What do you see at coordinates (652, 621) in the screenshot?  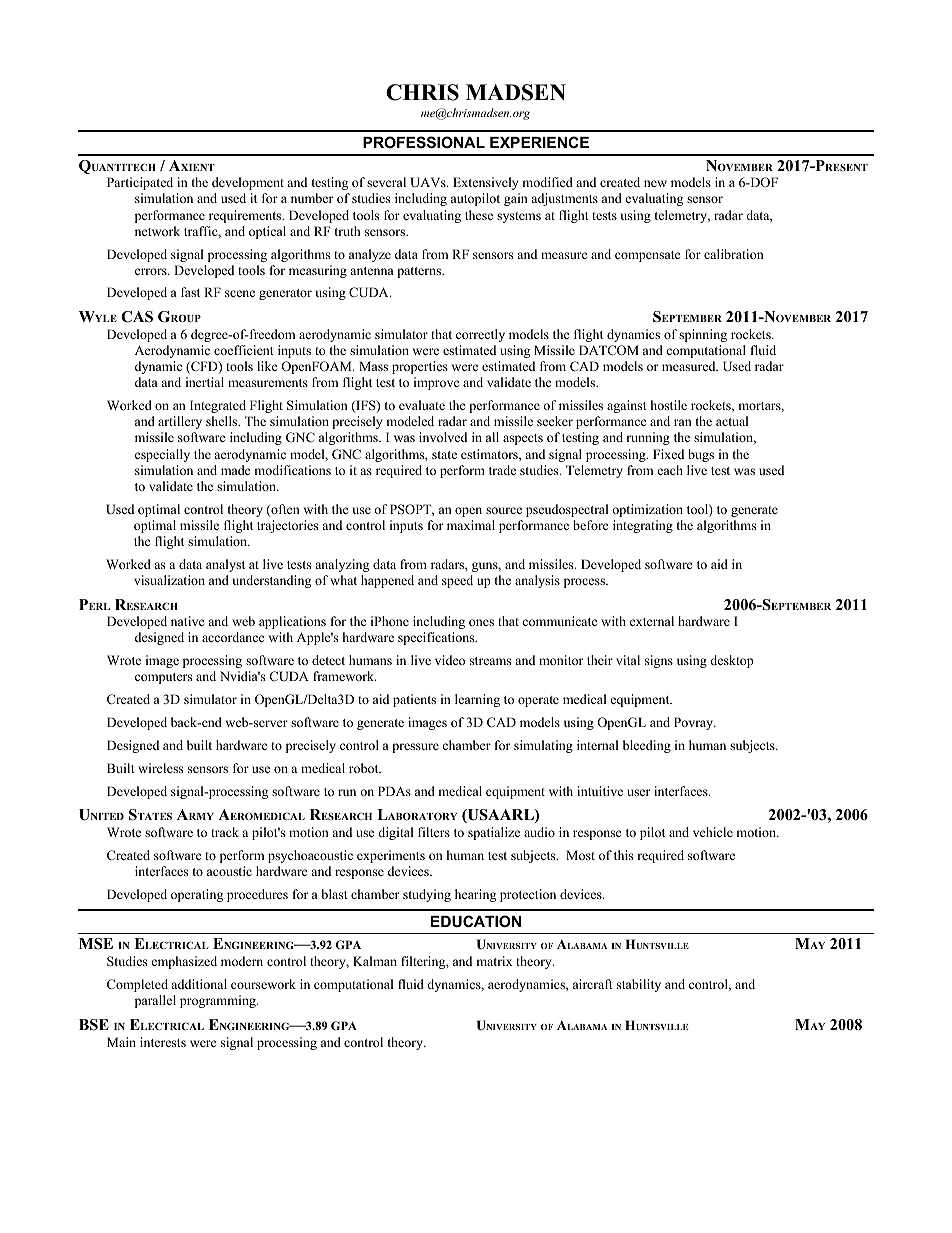 I see `external` at bounding box center [652, 621].
